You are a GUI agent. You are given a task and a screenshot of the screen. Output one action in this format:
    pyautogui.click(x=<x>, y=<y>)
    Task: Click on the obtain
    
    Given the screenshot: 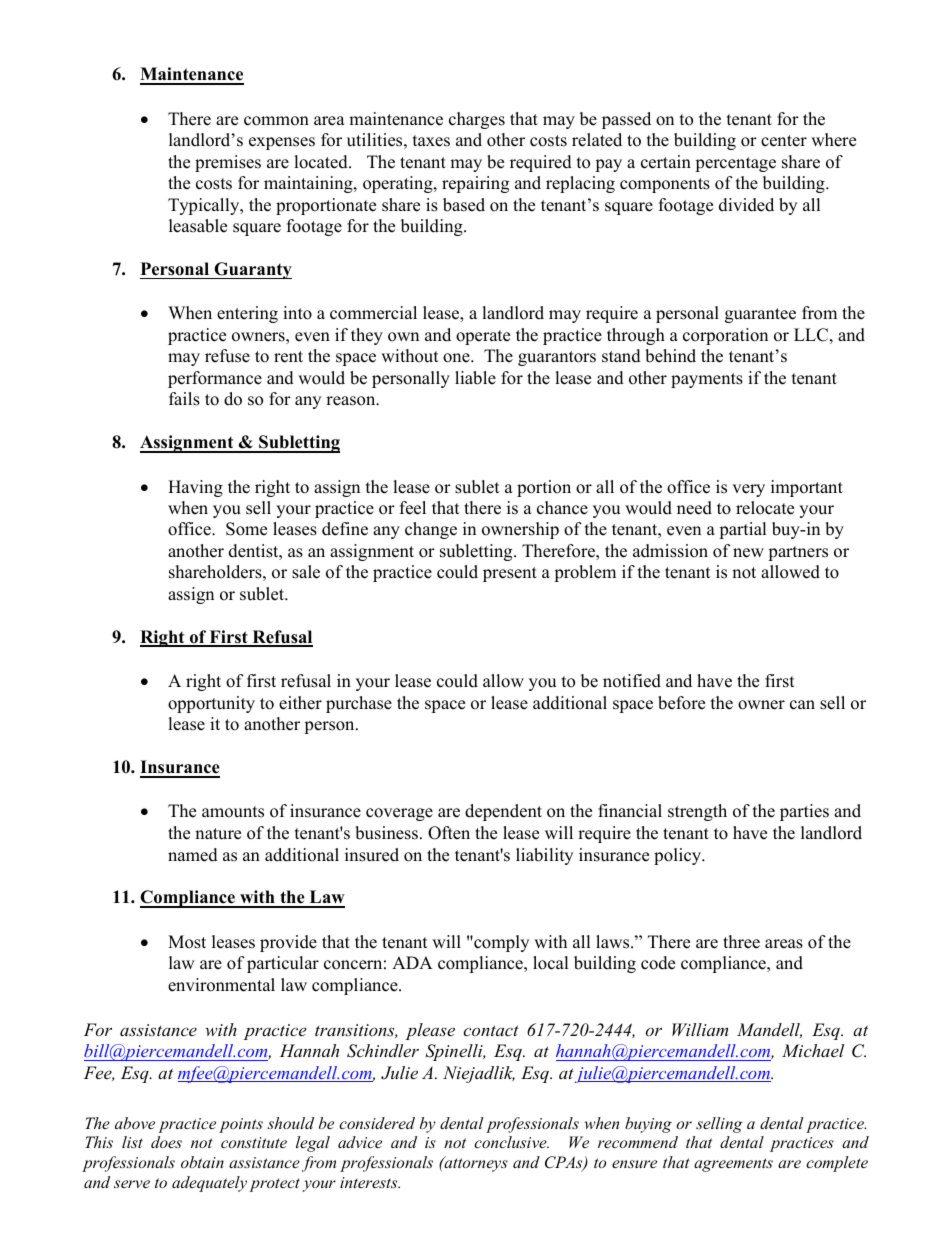 What is the action you would take?
    pyautogui.click(x=202, y=1162)
